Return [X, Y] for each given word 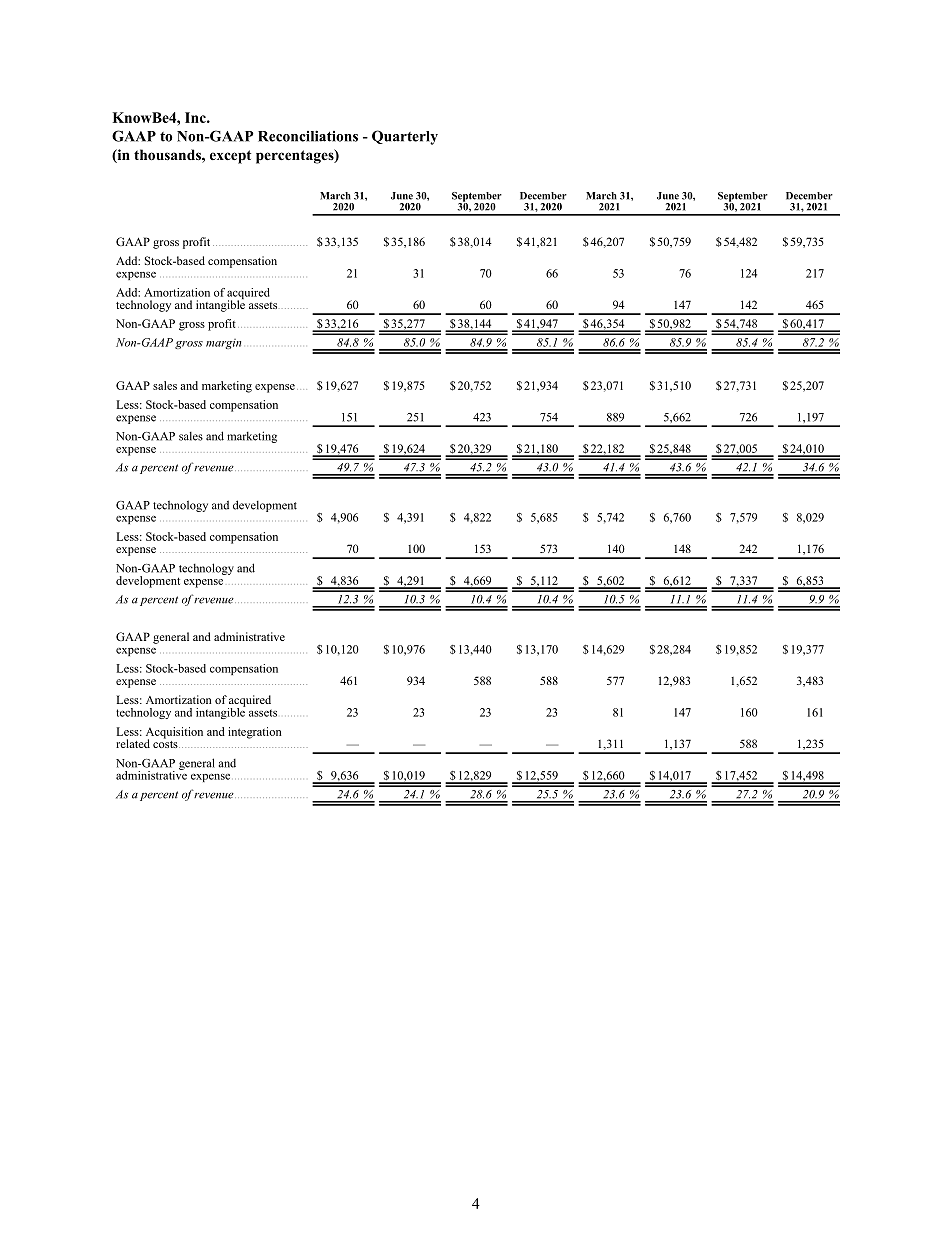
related [133, 743]
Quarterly [405, 137]
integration [254, 733]
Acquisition [174, 734]
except [230, 157]
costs [166, 743]
